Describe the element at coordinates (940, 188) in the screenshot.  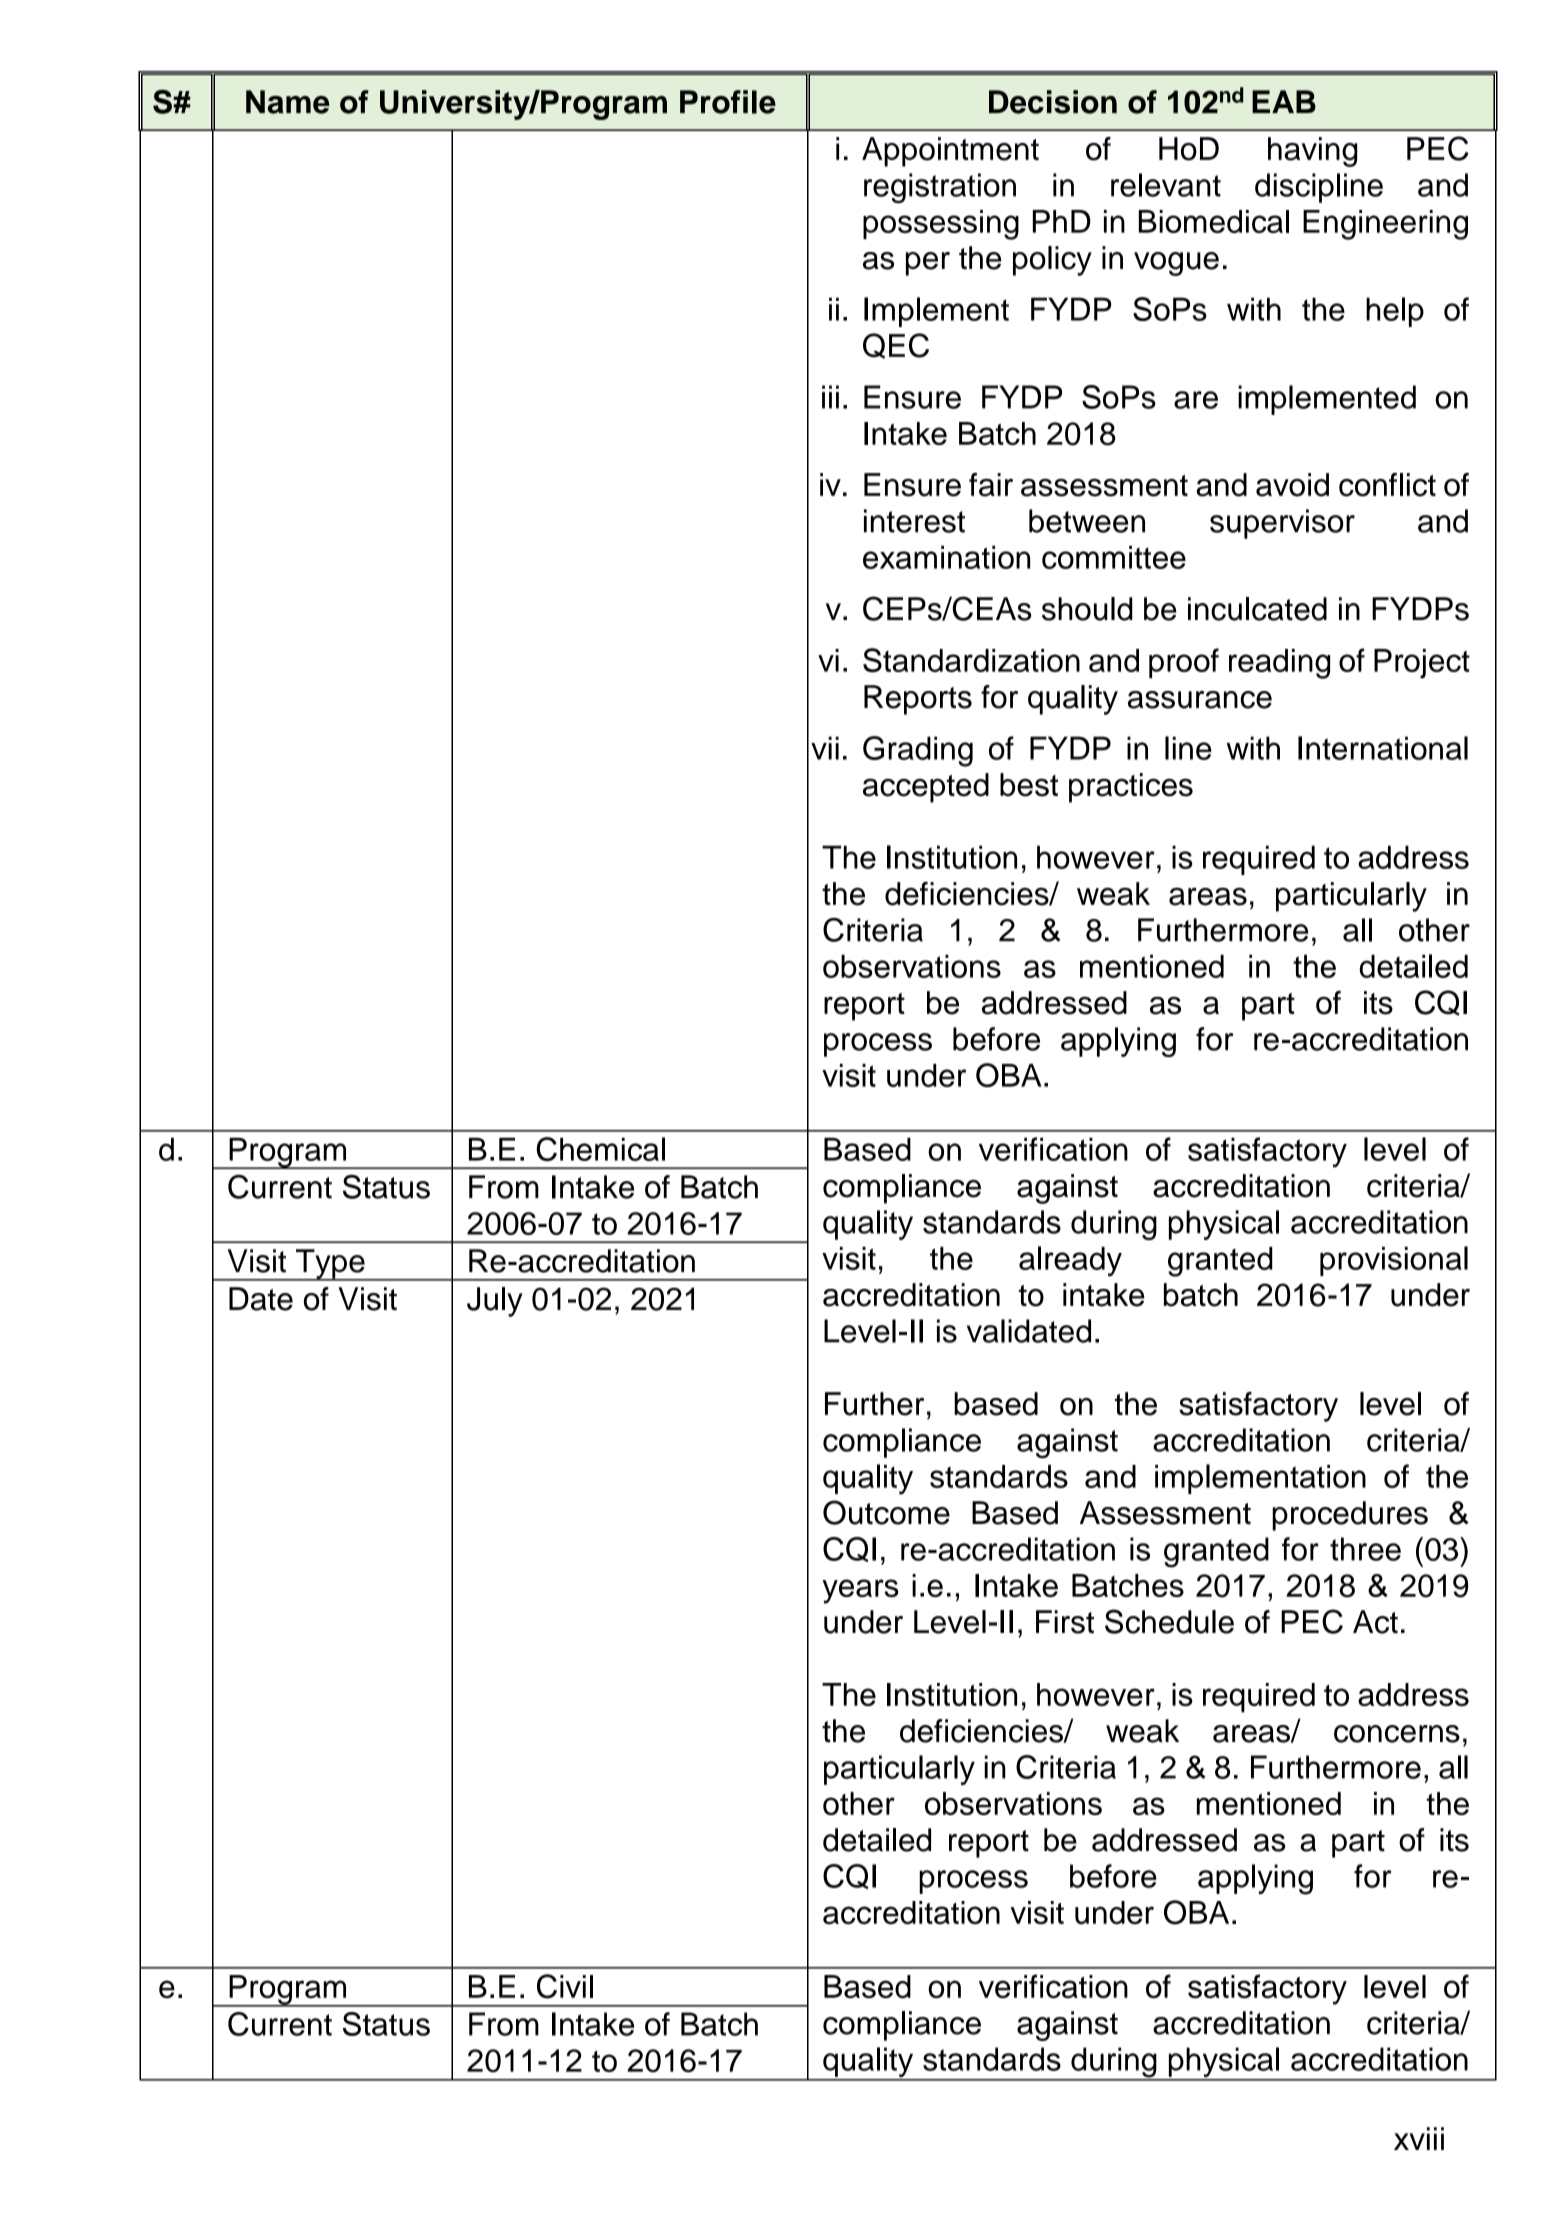
I see `registration` at that location.
